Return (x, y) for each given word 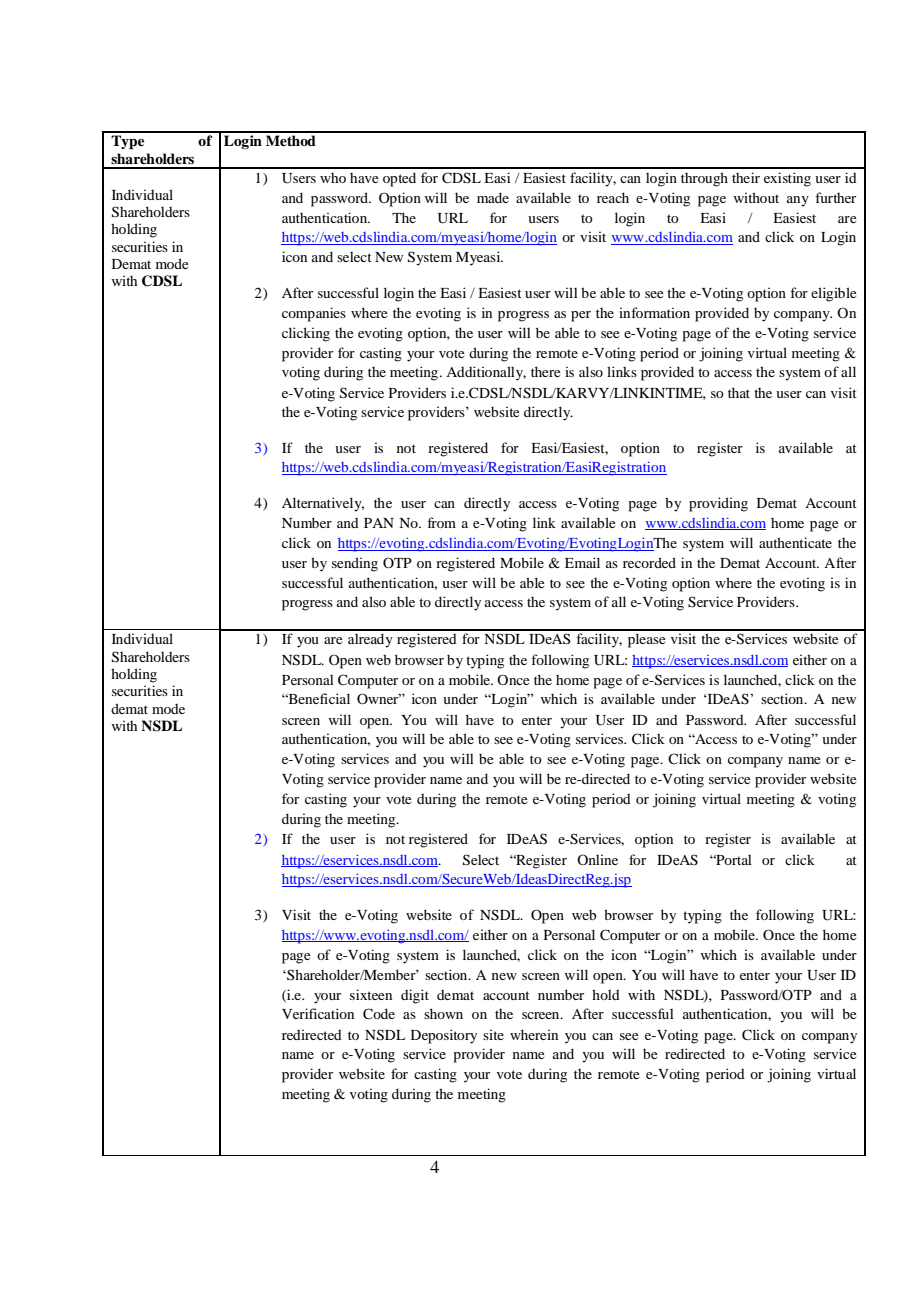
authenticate (795, 542)
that (739, 392)
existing (787, 179)
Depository (444, 1036)
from (441, 522)
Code (379, 1014)
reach (613, 197)
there (545, 371)
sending (355, 564)
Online (597, 859)
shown (443, 1013)
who (333, 178)
